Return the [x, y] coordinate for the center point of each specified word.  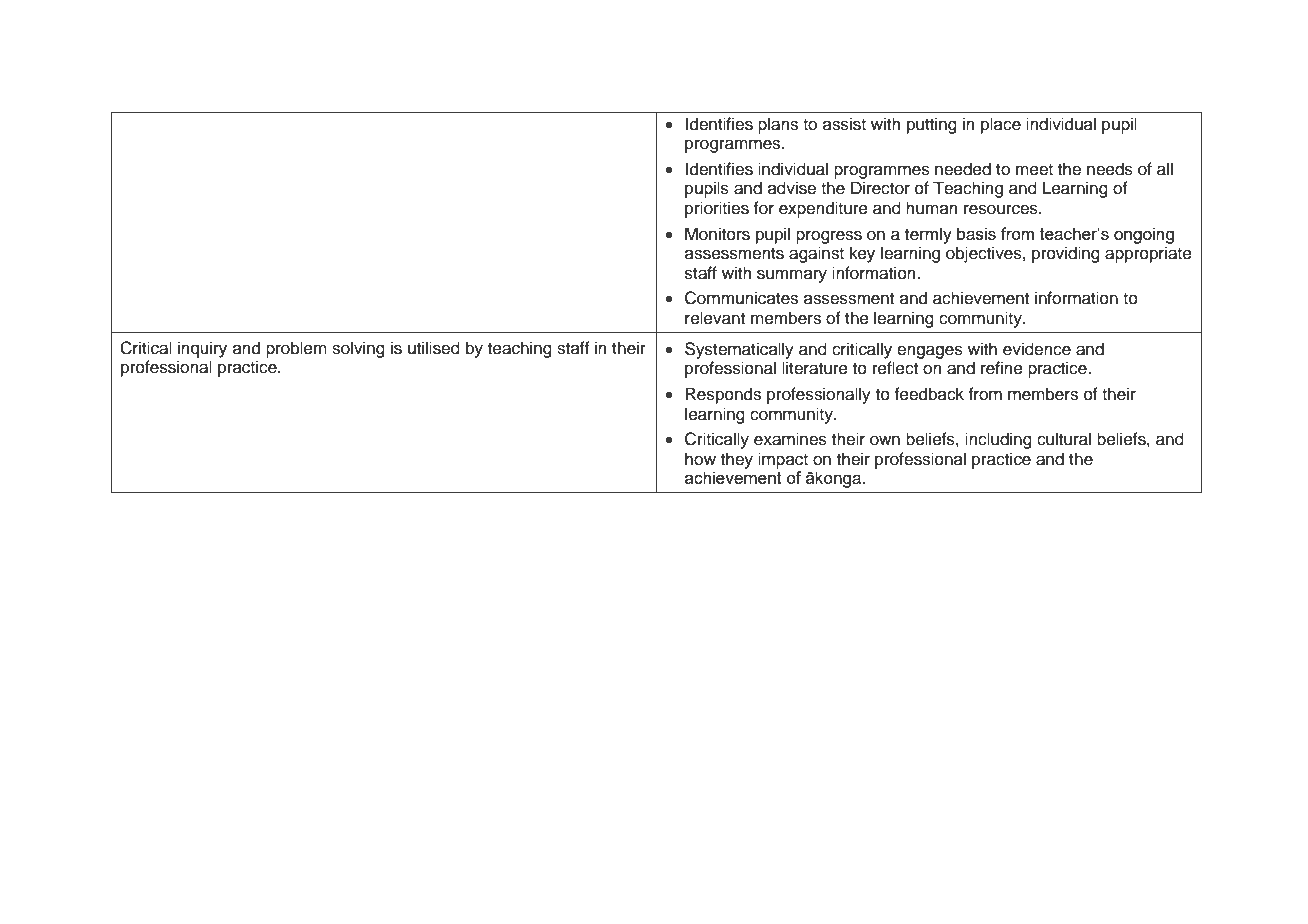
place [1001, 125]
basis [976, 233]
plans [778, 125]
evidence [1037, 349]
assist [844, 124]
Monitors [717, 234]
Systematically [739, 350]
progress [829, 237]
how [700, 459]
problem [296, 349]
